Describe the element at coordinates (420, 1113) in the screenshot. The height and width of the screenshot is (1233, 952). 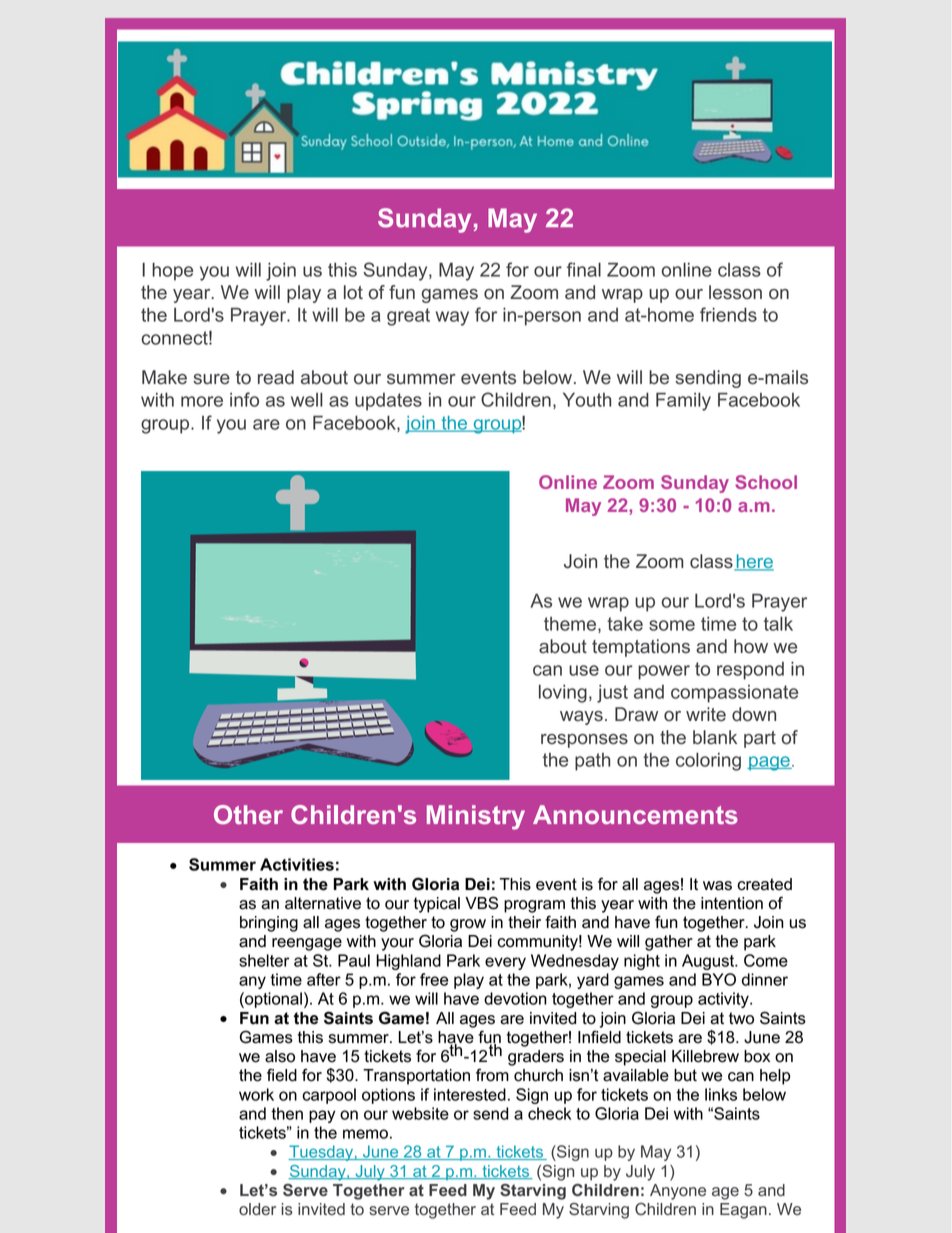
I see `website` at that location.
